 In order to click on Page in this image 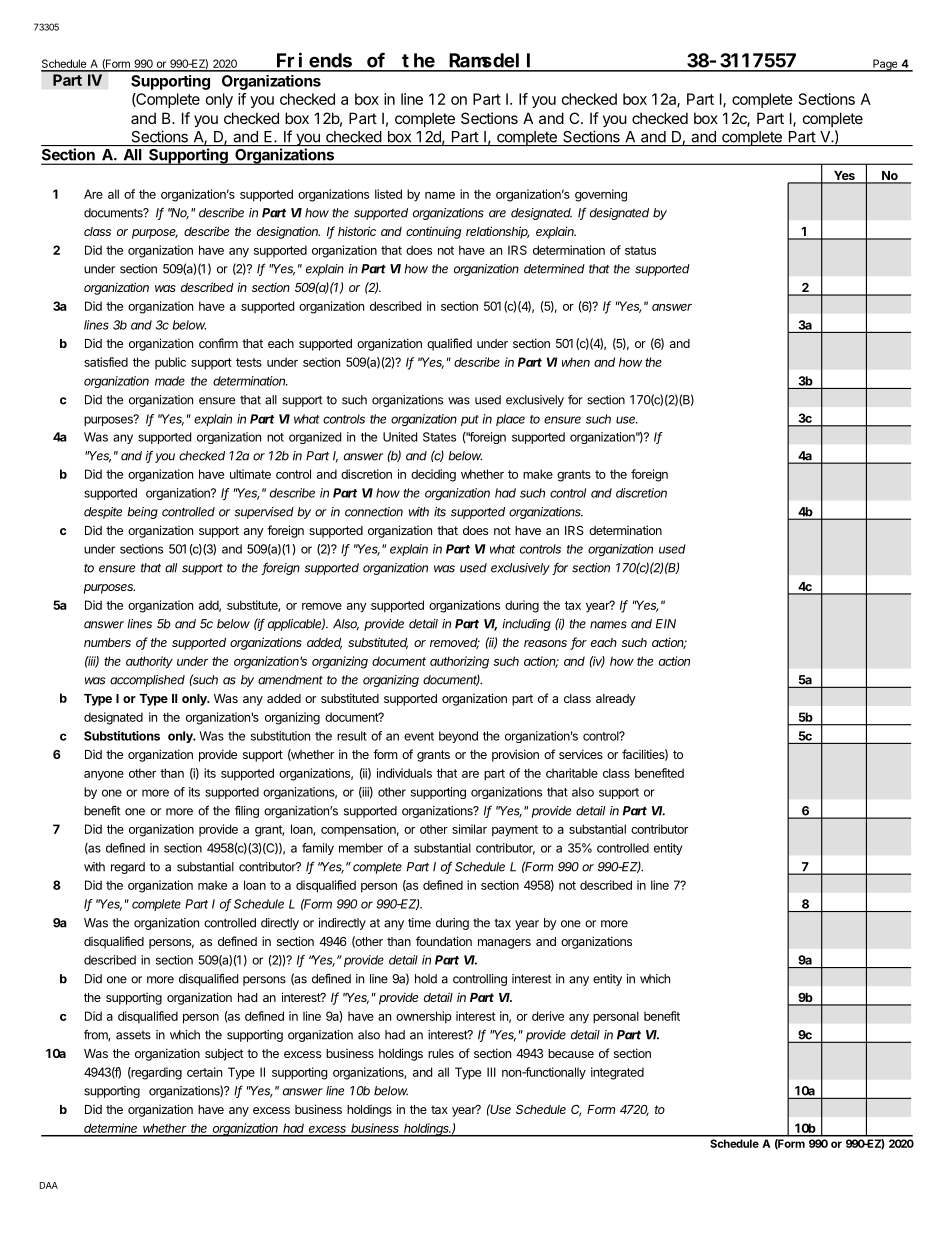, I will do `click(885, 65)`.
